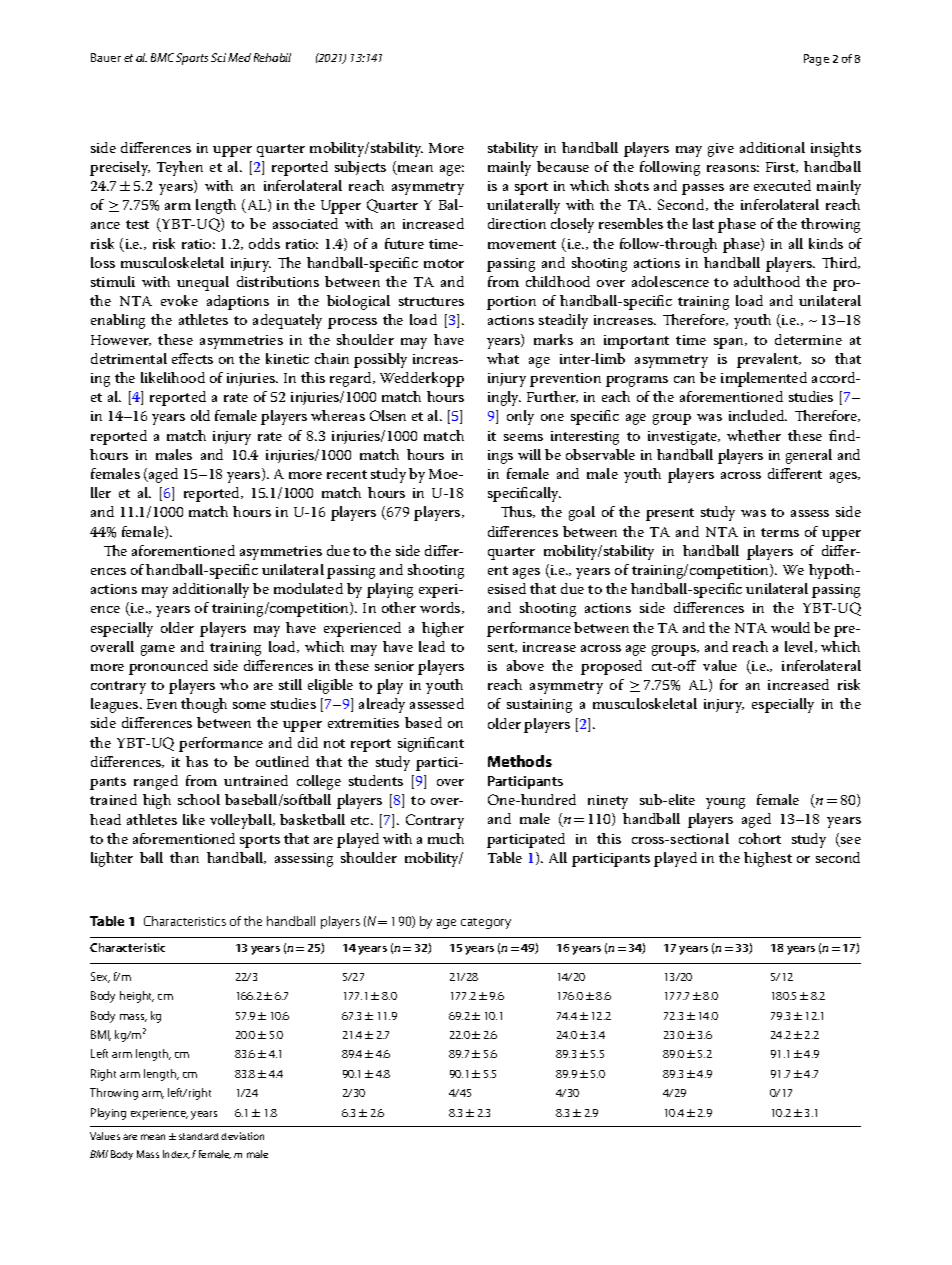 This screenshot has height=1265, width=952. Describe the element at coordinates (730, 343) in the screenshot. I see `span` at that location.
